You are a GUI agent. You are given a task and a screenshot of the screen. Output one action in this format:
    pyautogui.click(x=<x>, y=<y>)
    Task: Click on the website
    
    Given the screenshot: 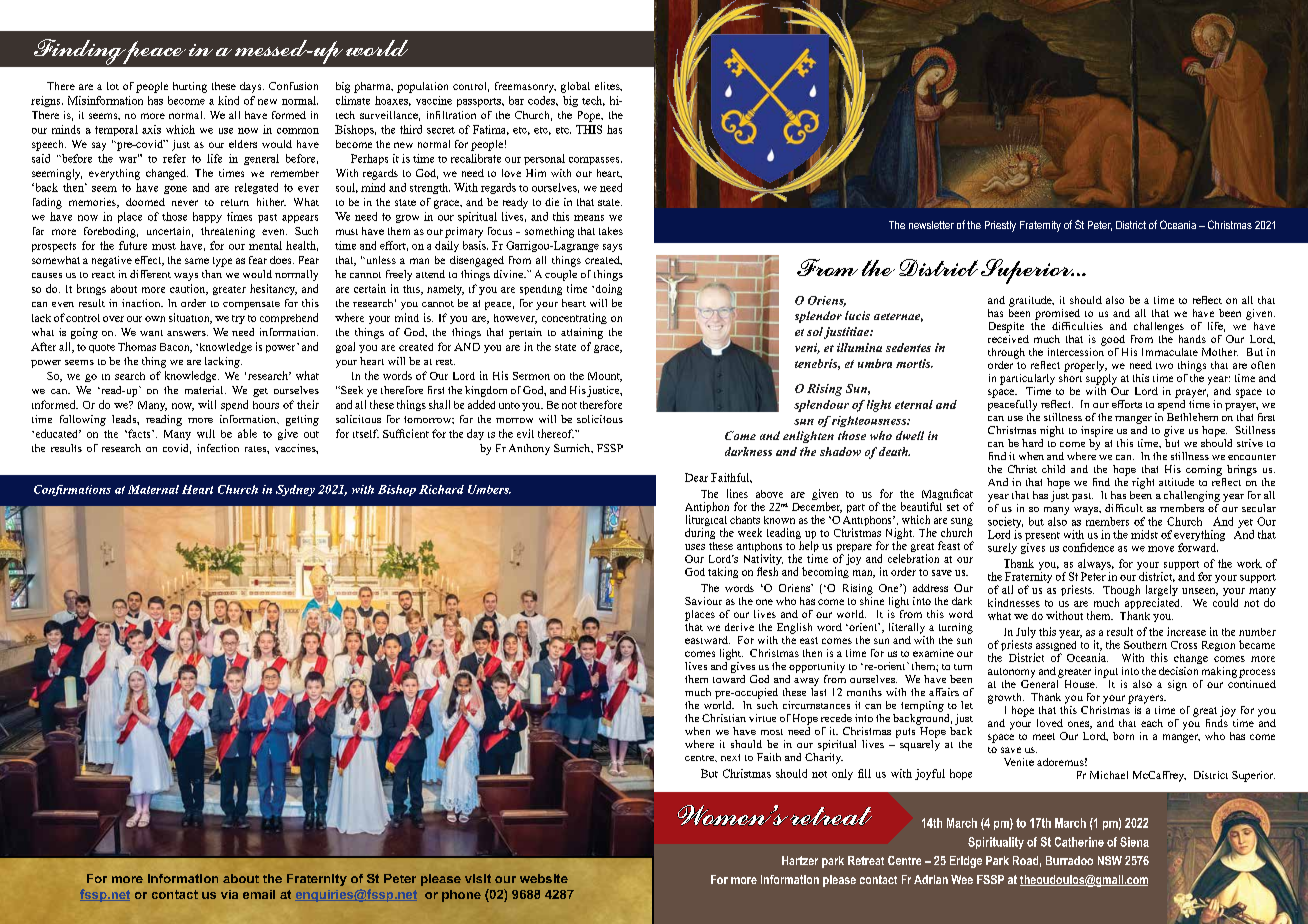 What is the action you would take?
    pyautogui.click(x=544, y=878)
